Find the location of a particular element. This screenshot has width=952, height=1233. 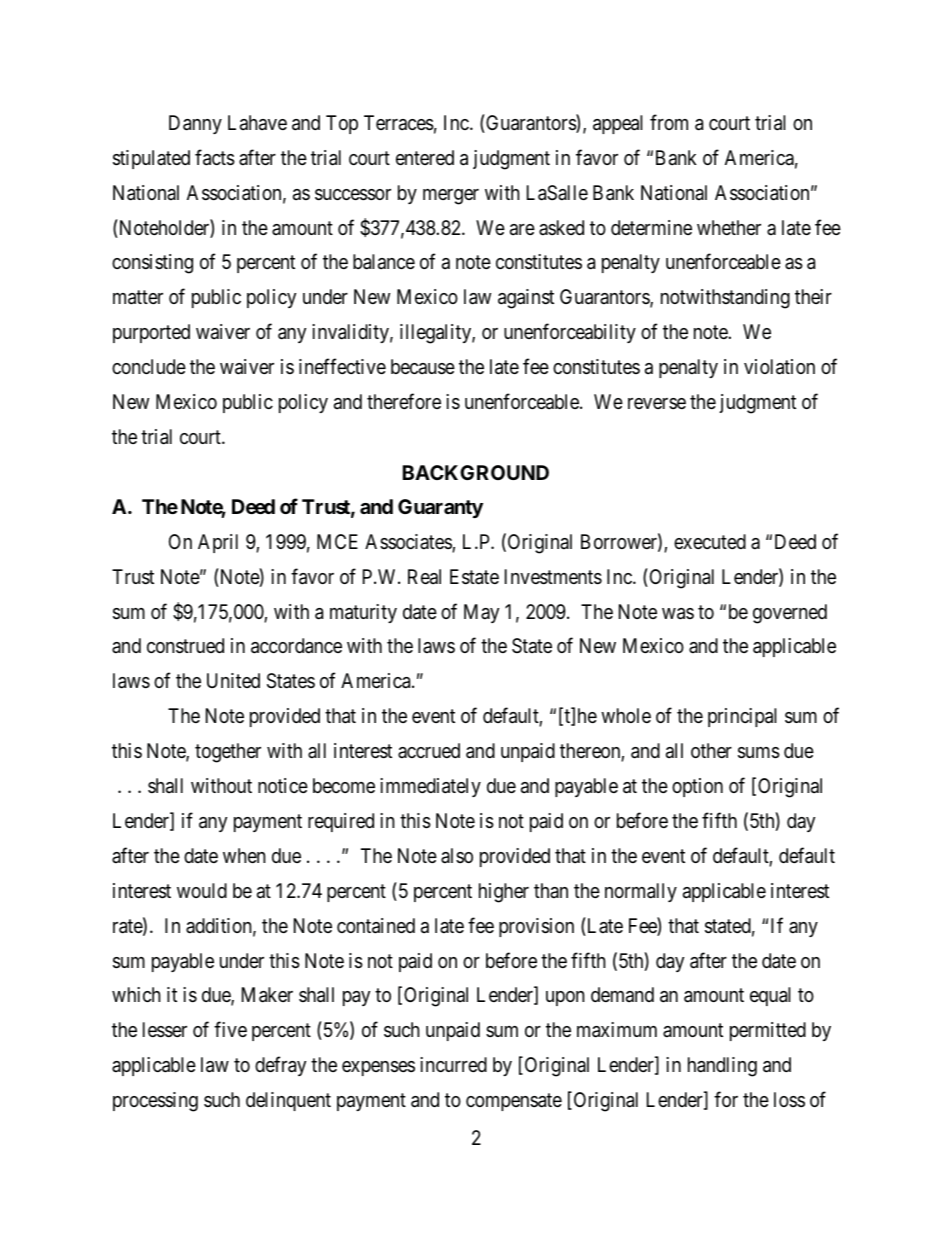

incurred is located at coordinates (453, 1064).
